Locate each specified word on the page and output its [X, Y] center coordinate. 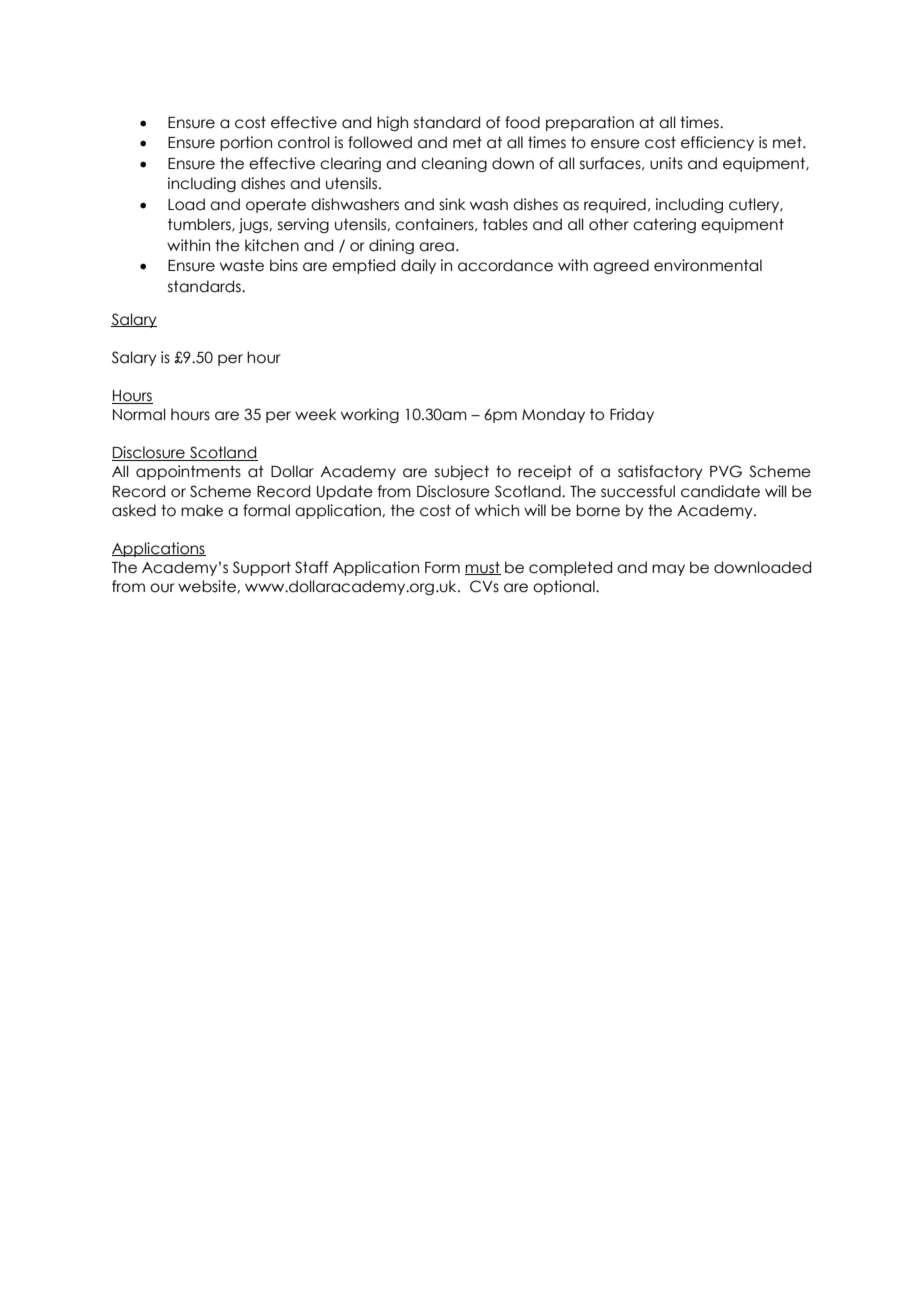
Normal [139, 414]
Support [262, 568]
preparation [590, 123]
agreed [621, 266]
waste [242, 265]
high [392, 123]
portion [246, 143]
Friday [632, 415]
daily [418, 266]
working [370, 415]
